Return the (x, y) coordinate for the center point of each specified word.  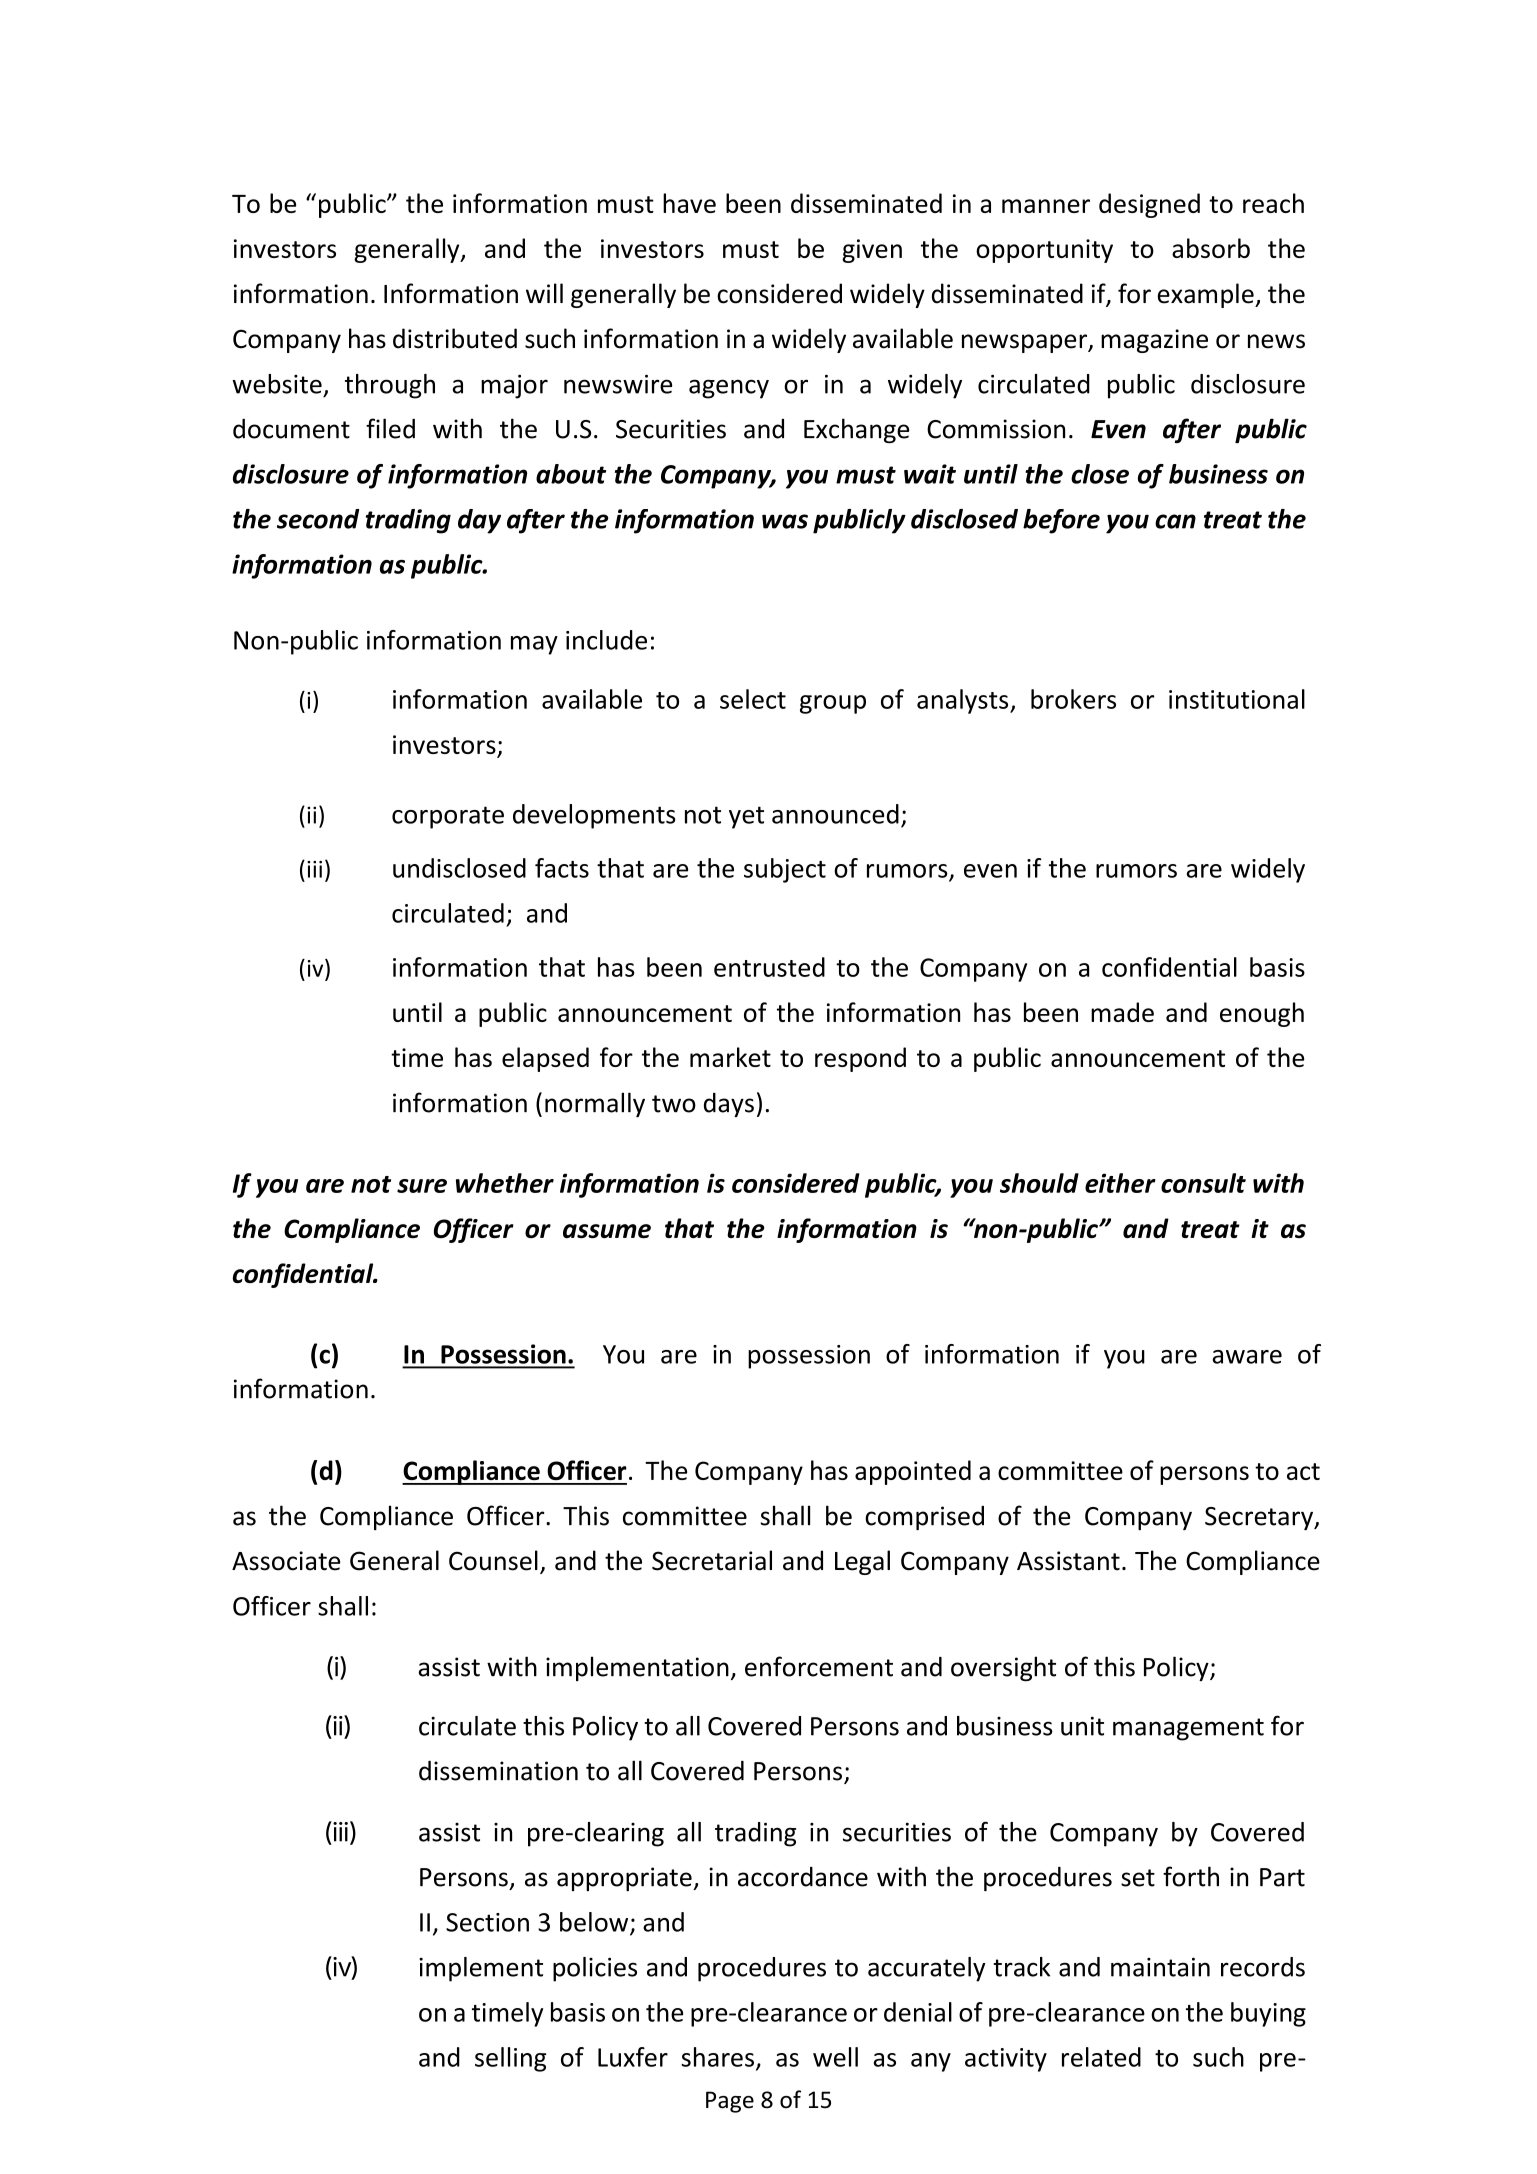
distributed (455, 338)
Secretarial (712, 1560)
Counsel (493, 1560)
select (753, 699)
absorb (1211, 248)
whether (505, 1183)
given (872, 251)
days (729, 1105)
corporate (448, 817)
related (1101, 2057)
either (1120, 1183)
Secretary (1260, 1518)
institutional (1237, 699)
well (835, 2057)
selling (510, 2059)
